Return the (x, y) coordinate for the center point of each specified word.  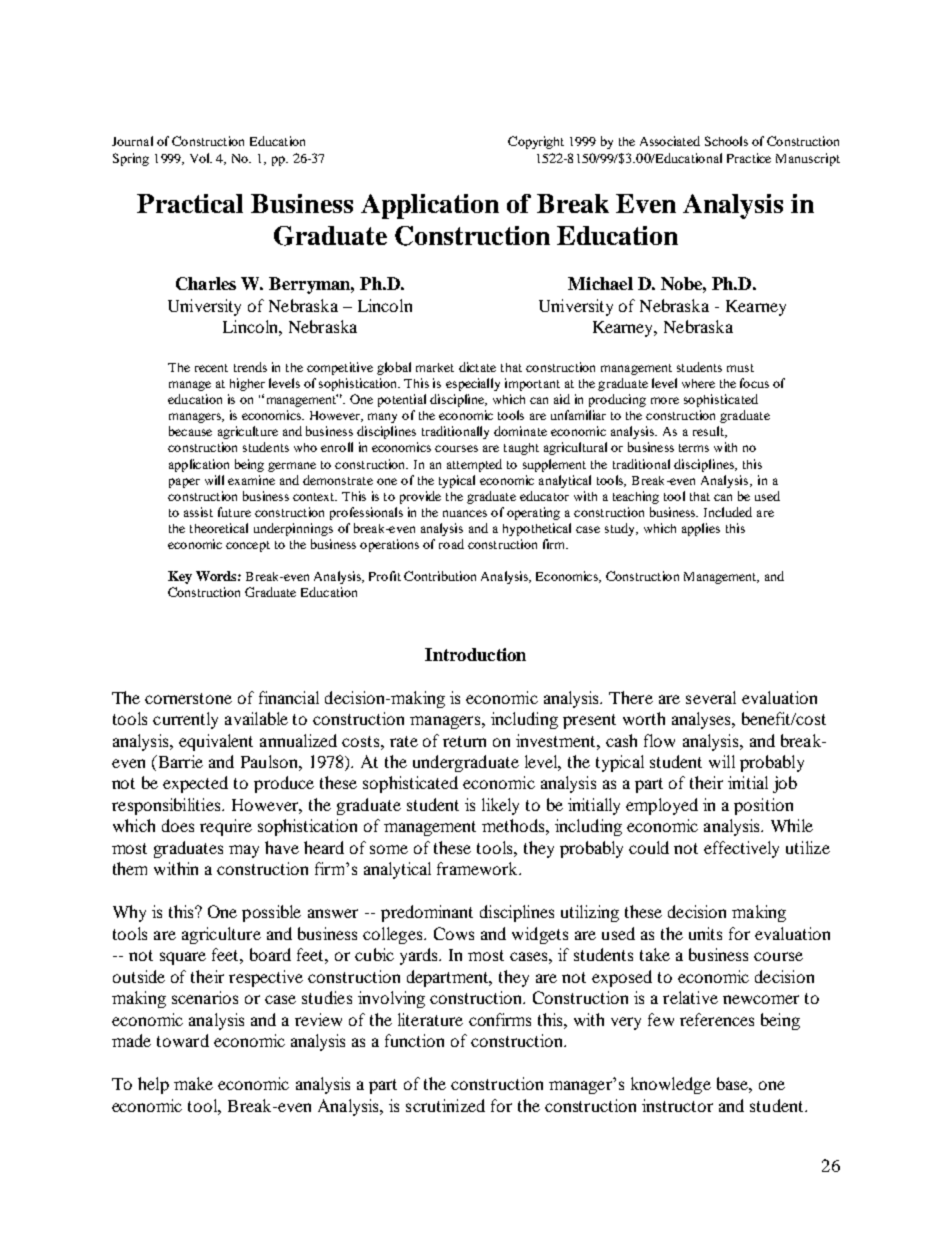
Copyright (536, 142)
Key (180, 577)
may (244, 851)
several (711, 697)
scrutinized (445, 1105)
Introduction (475, 654)
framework (478, 868)
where (698, 383)
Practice (749, 158)
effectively (741, 849)
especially (473, 384)
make (193, 1083)
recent (211, 368)
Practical (190, 203)
